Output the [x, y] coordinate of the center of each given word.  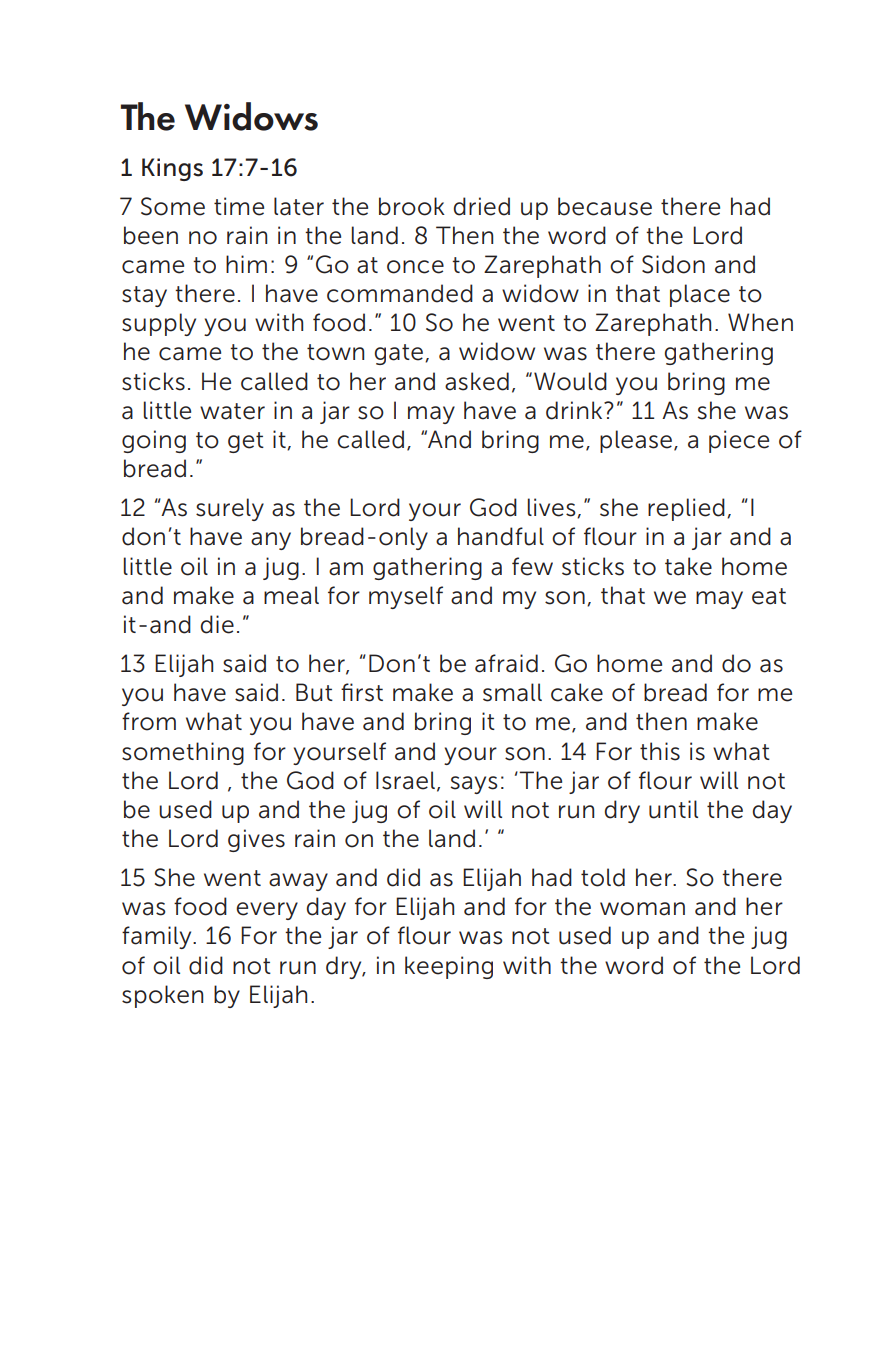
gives [256, 840]
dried [482, 206]
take [688, 566]
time [239, 206]
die [217, 624]
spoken [162, 996]
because [605, 206]
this [660, 751]
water [232, 411]
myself [406, 597]
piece [739, 441]
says [474, 785]
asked [477, 381]
